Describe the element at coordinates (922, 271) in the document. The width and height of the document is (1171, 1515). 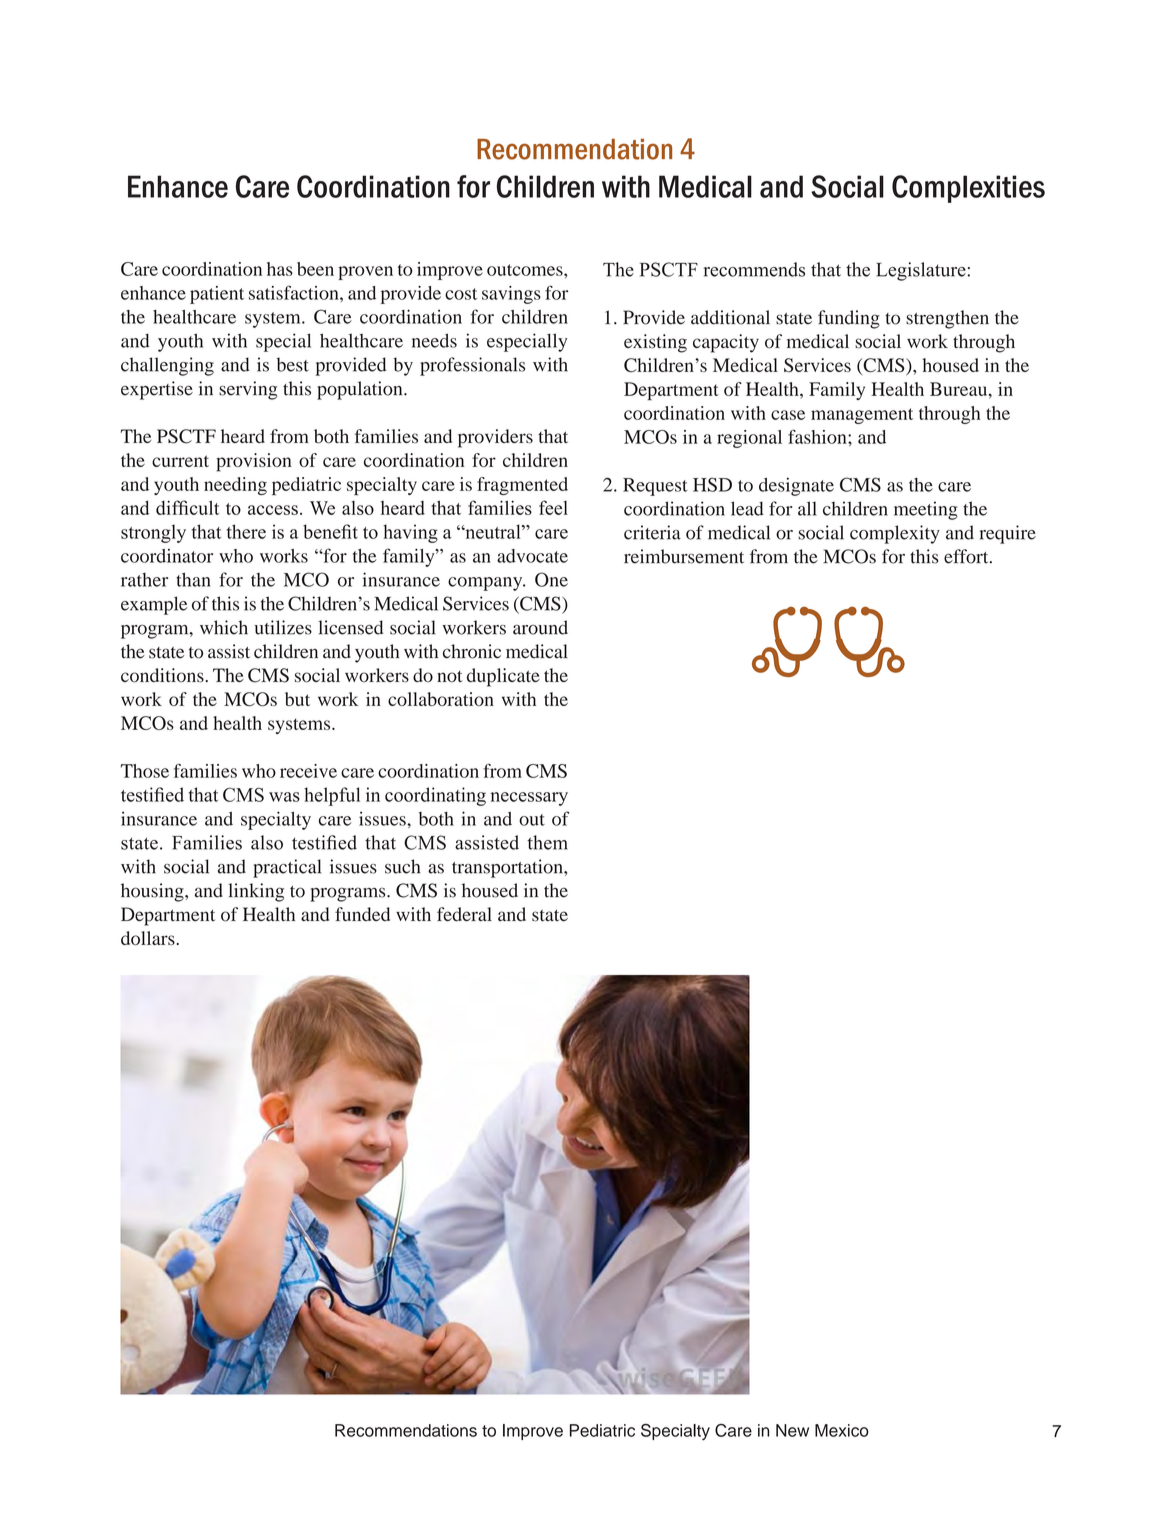
I see `Legislature` at that location.
